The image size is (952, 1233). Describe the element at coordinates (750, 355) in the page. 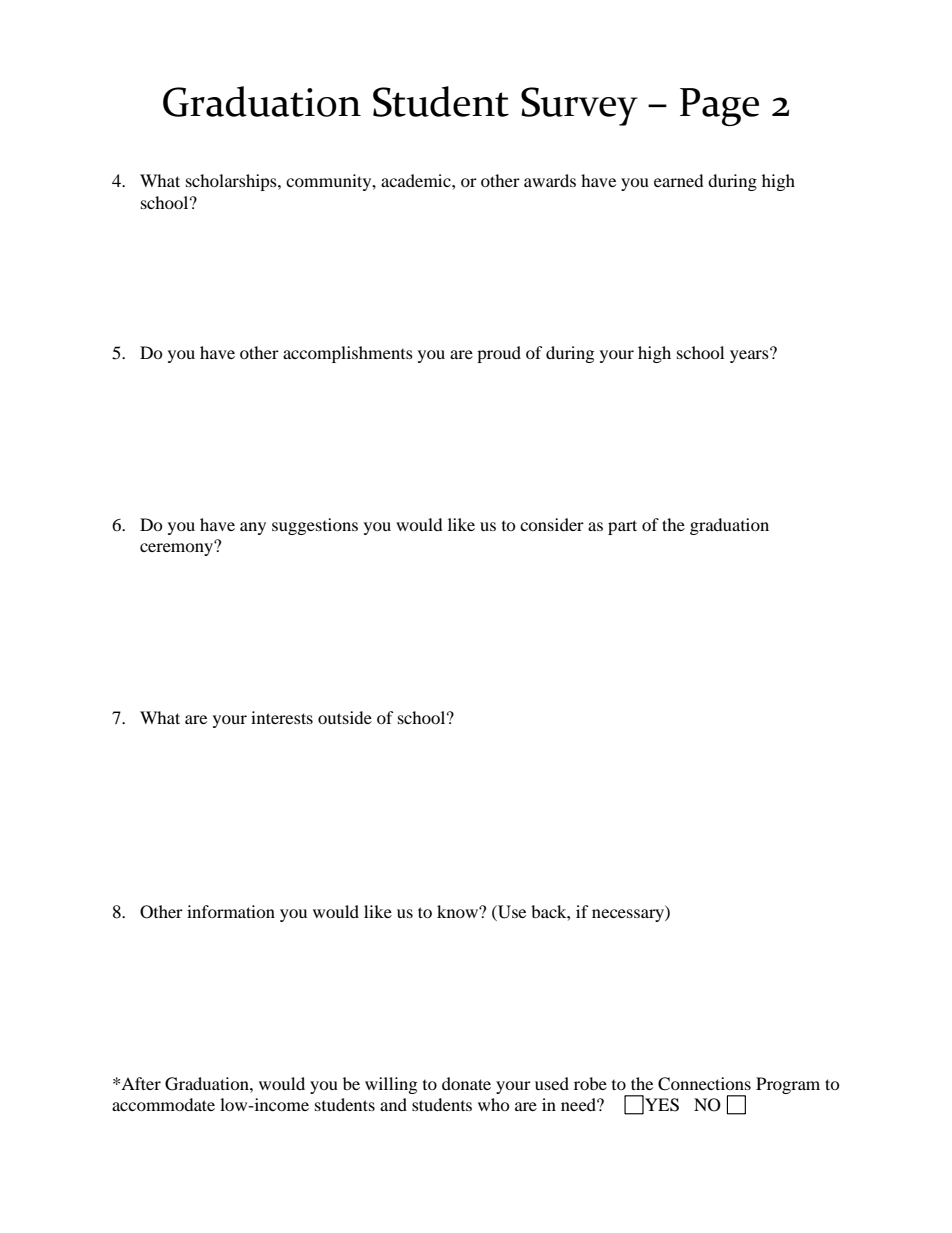

I see `years` at that location.
